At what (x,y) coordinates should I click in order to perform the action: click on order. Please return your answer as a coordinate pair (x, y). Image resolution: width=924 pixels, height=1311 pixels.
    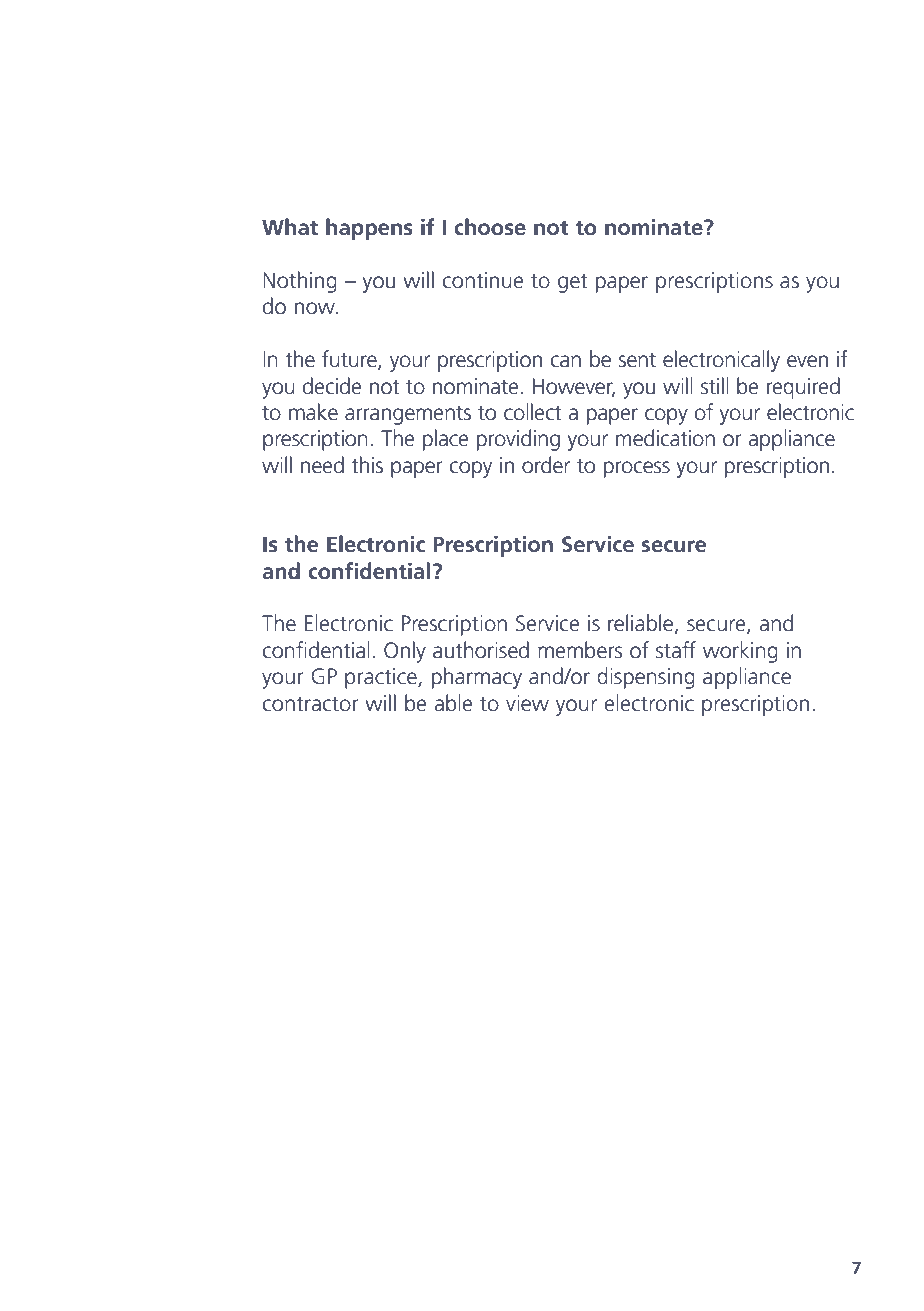
    Looking at the image, I should click on (546, 465).
